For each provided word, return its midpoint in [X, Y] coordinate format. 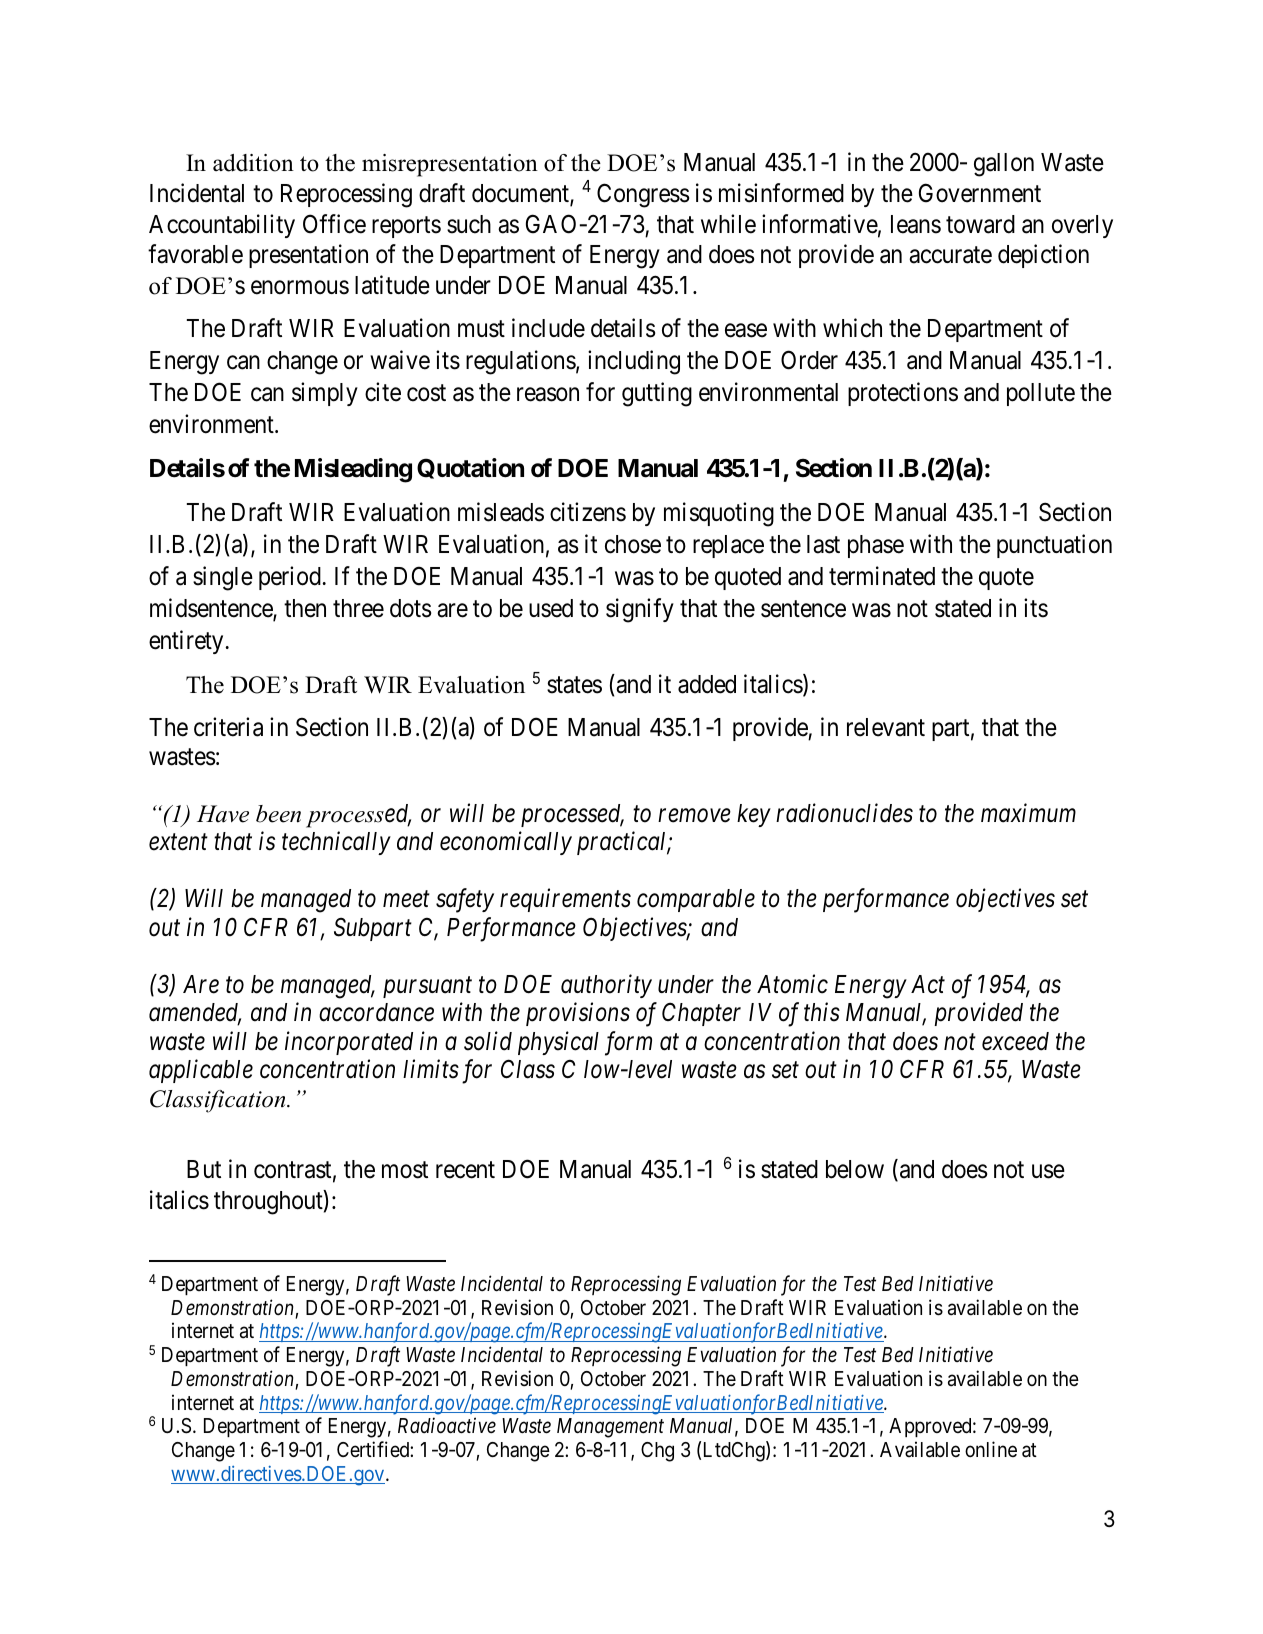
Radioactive [447, 1425]
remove [694, 816]
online [991, 1449]
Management [610, 1428]
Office [334, 224]
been [278, 814]
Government [980, 193]
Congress [643, 195]
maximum [1028, 813]
